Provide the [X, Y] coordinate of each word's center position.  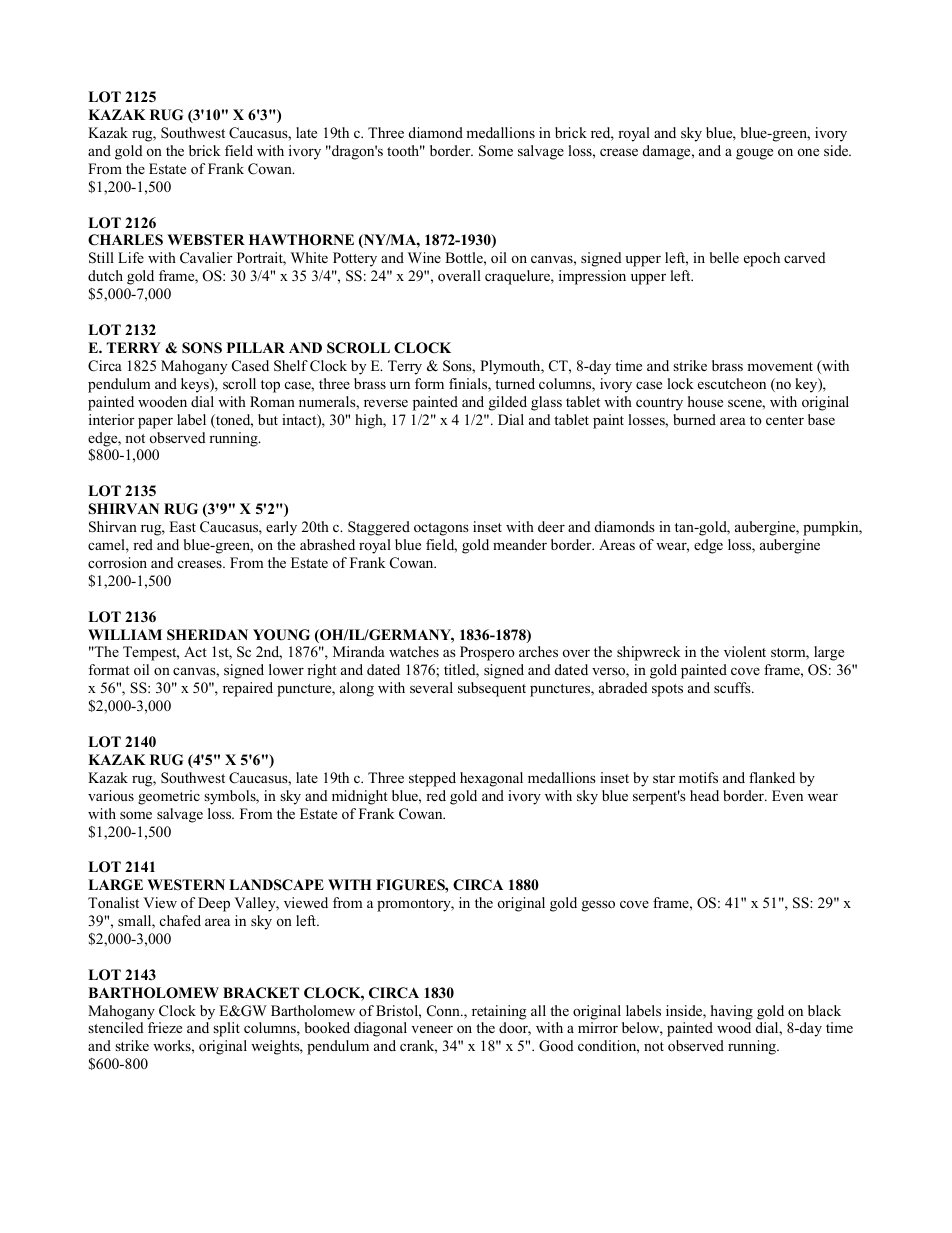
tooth [404, 150]
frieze [165, 1027]
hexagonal [491, 779]
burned [694, 419]
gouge [754, 154]
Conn [444, 1011]
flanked [772, 777]
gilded [508, 403]
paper [155, 423]
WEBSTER [206, 240]
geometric [169, 797]
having [732, 1012]
